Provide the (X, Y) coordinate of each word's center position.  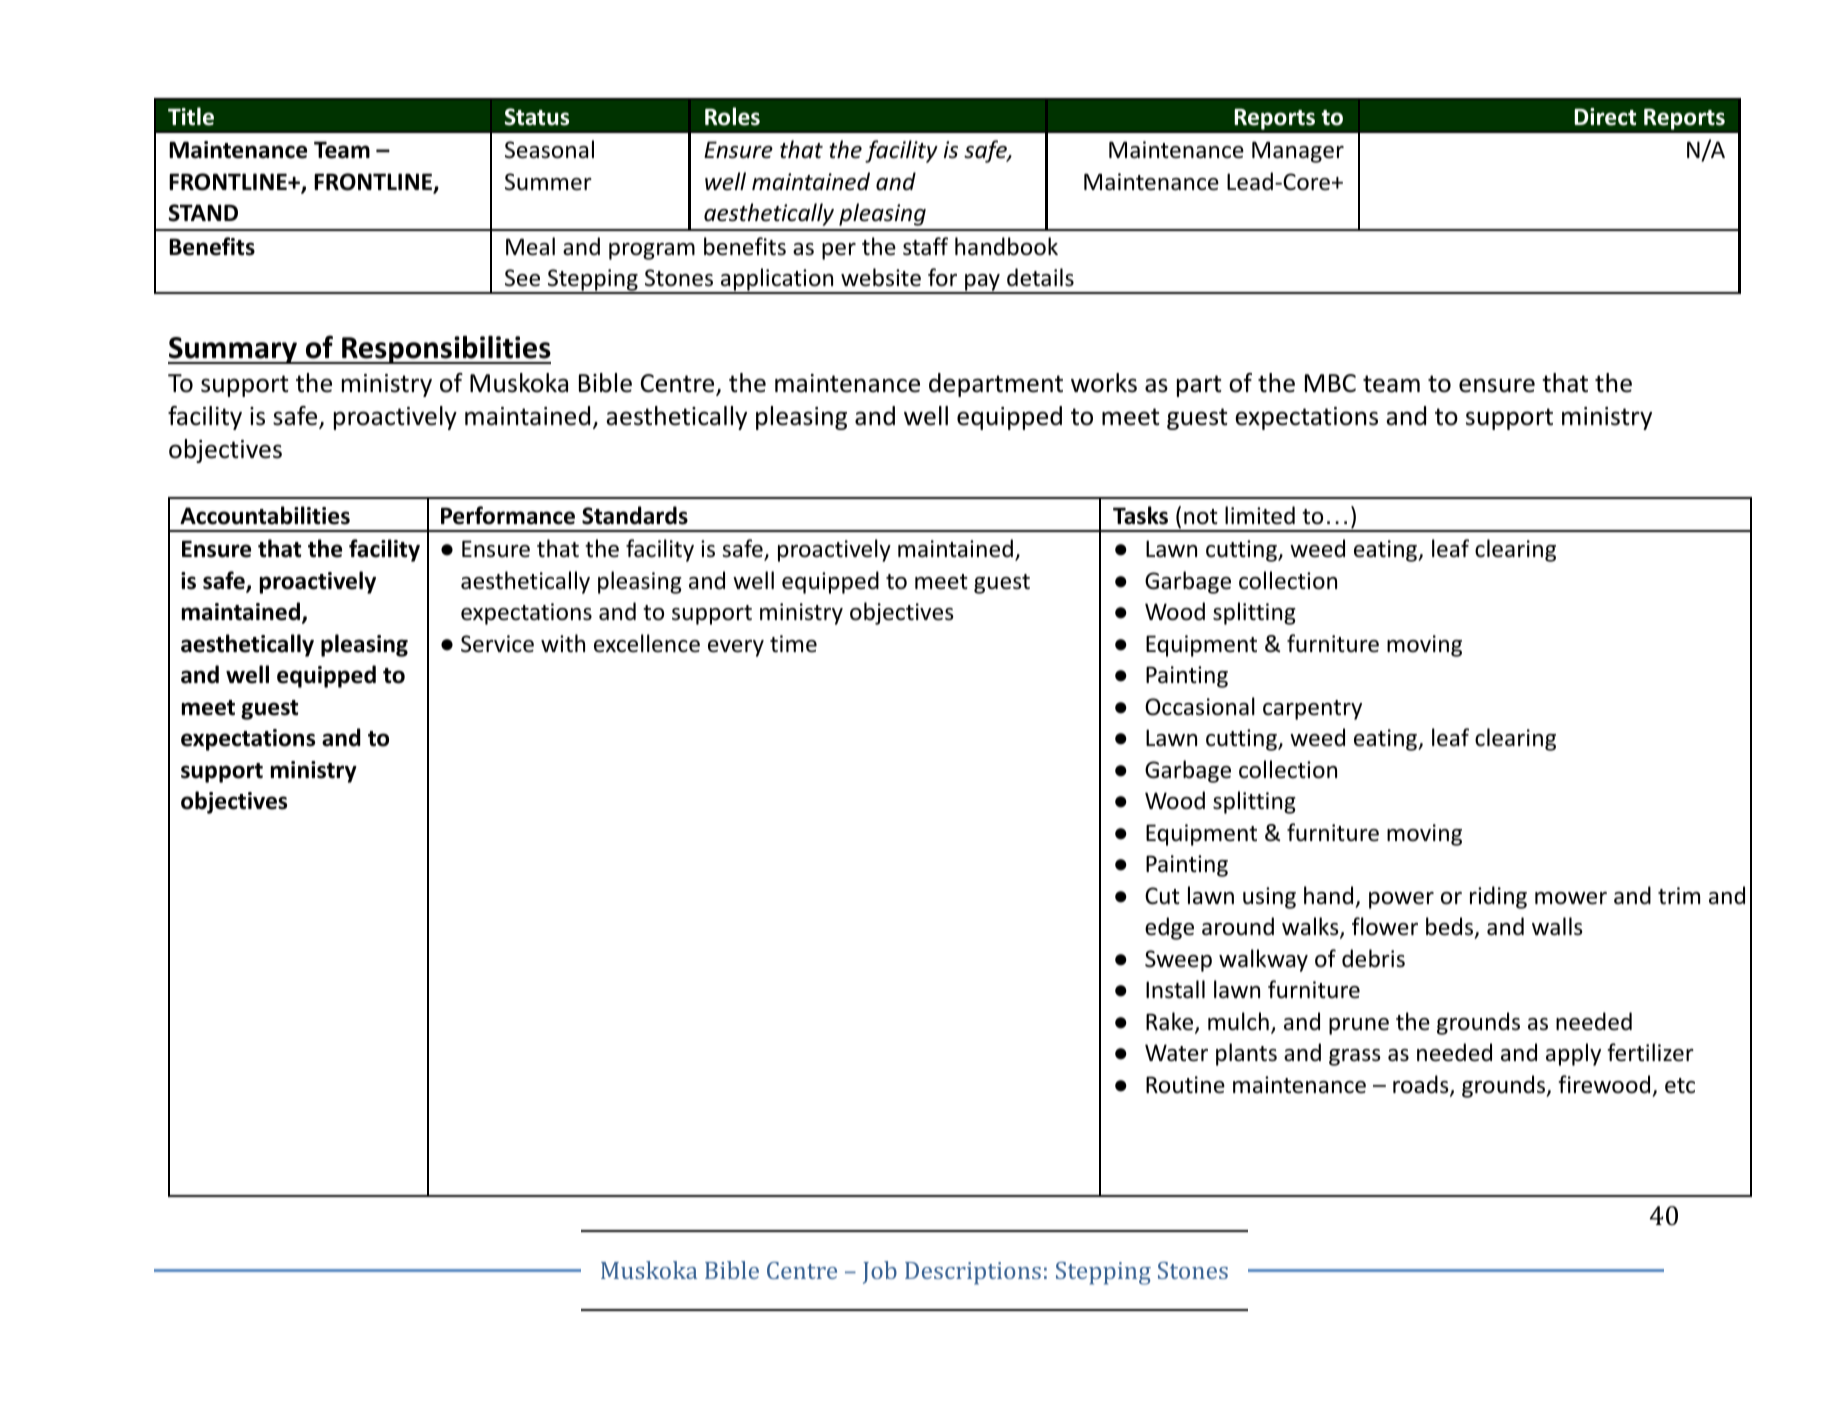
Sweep (1178, 961)
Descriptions (973, 1273)
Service (497, 644)
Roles (732, 116)
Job (880, 1272)
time (793, 644)
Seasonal (549, 149)
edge (1169, 928)
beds (1451, 928)
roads (1422, 1085)
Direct (1605, 117)
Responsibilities (445, 350)
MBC (1330, 383)
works (1104, 383)
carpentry (1312, 710)
